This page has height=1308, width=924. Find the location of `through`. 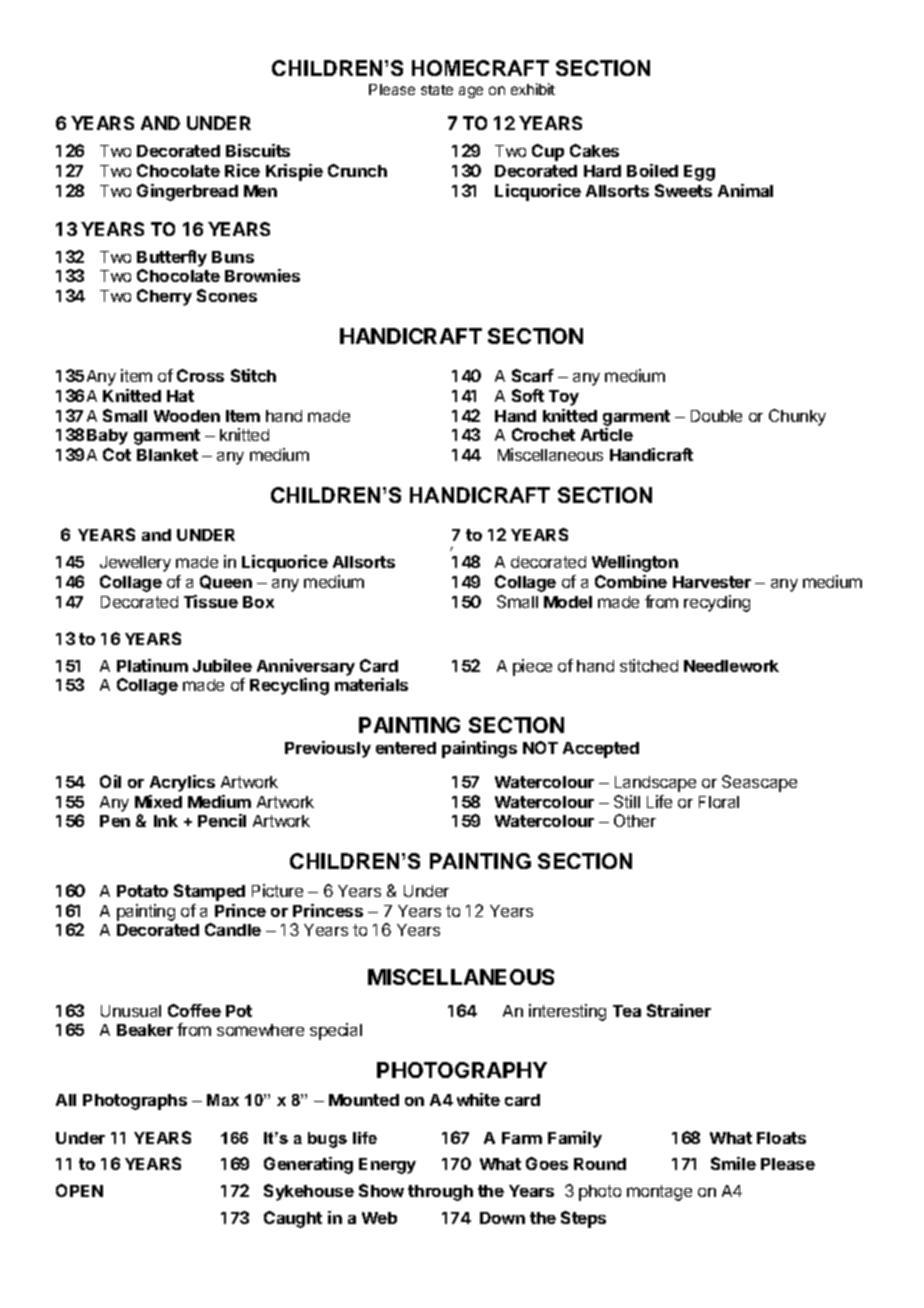

through is located at coordinates (440, 1193).
